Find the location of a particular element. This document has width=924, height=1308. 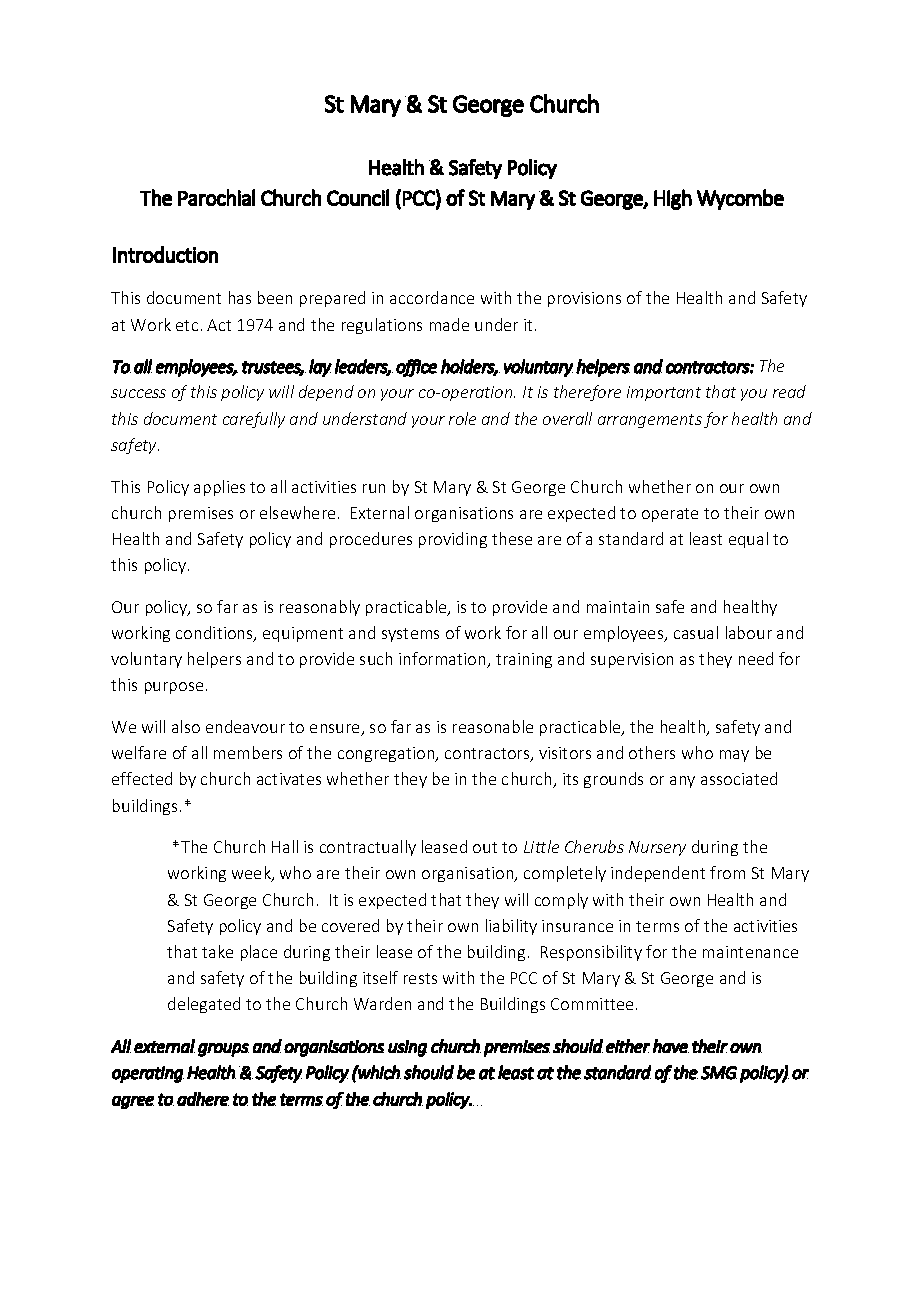

out is located at coordinates (485, 847).
